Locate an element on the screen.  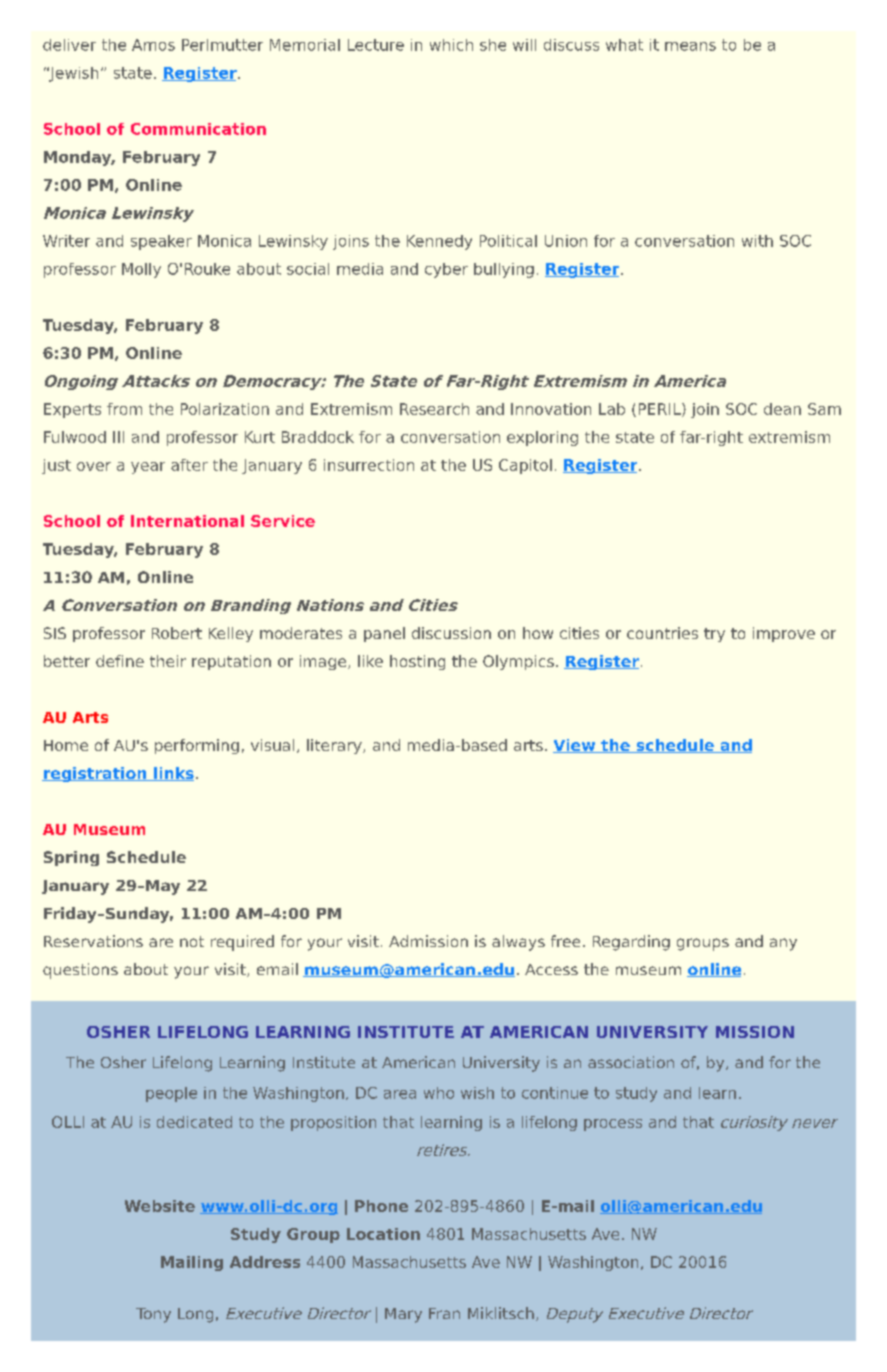
hosting is located at coordinates (417, 662).
